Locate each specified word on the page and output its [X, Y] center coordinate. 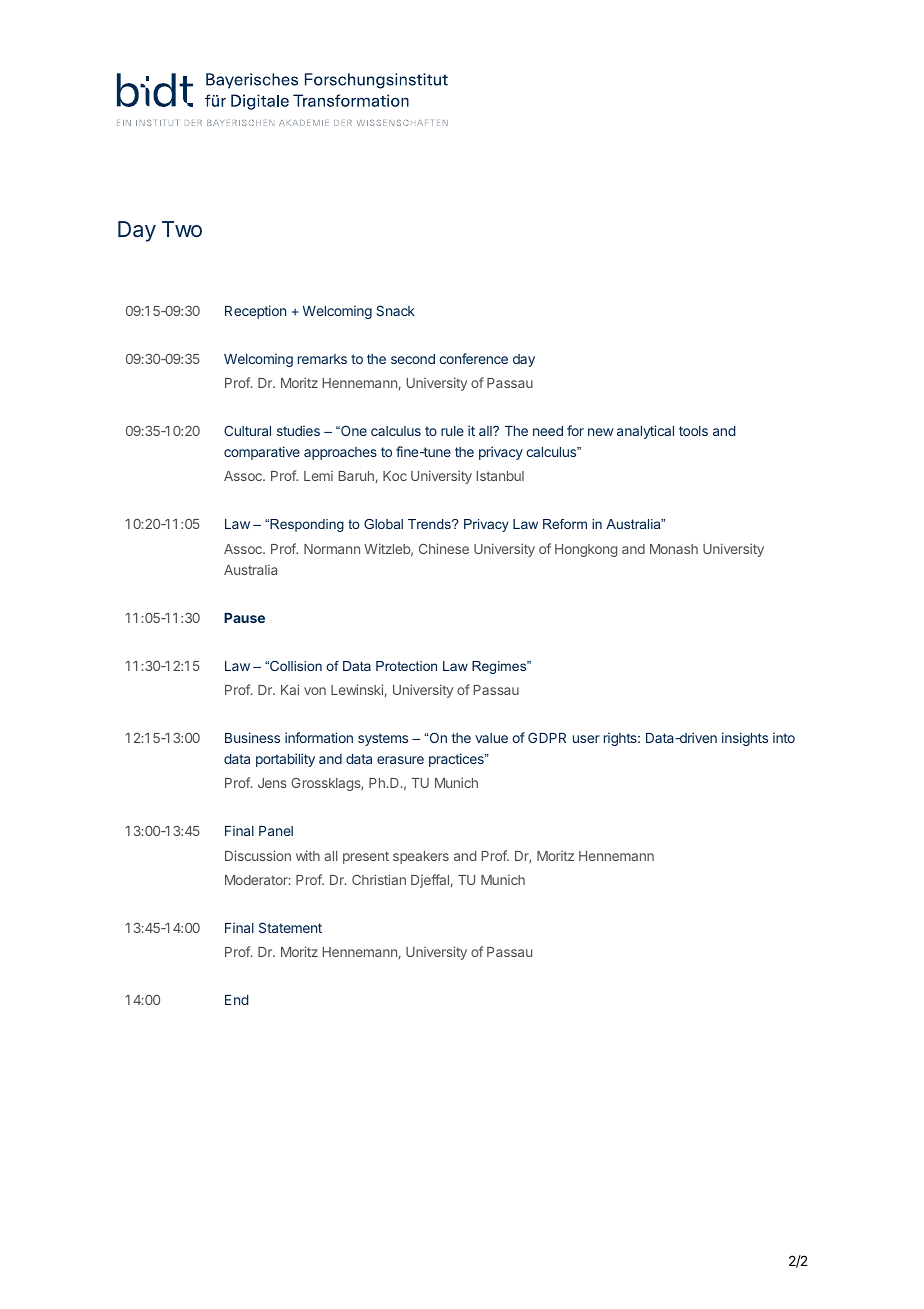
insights [745, 739]
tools [693, 431]
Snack [395, 310]
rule [452, 431]
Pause [244, 618]
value [491, 738]
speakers [421, 857]
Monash [674, 549]
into [784, 737]
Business [252, 737]
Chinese [444, 548]
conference [473, 358]
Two [182, 229]
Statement [290, 927]
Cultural [247, 430]
